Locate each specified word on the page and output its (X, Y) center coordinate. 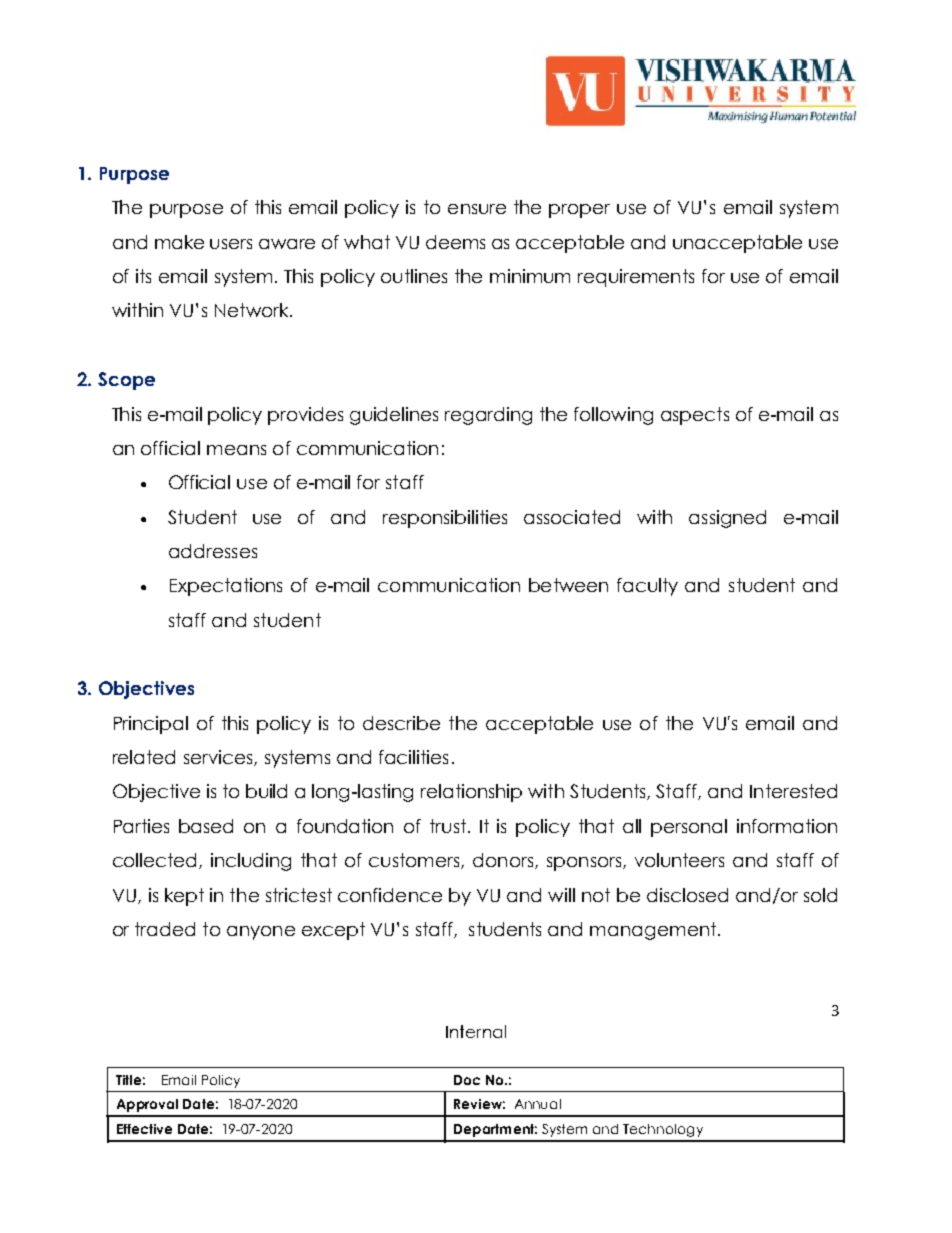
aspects (695, 416)
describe (401, 723)
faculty (647, 587)
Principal (151, 725)
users (231, 244)
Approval (147, 1105)
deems (455, 242)
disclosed (687, 895)
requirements (636, 278)
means (236, 450)
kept (184, 897)
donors (504, 861)
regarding (488, 416)
